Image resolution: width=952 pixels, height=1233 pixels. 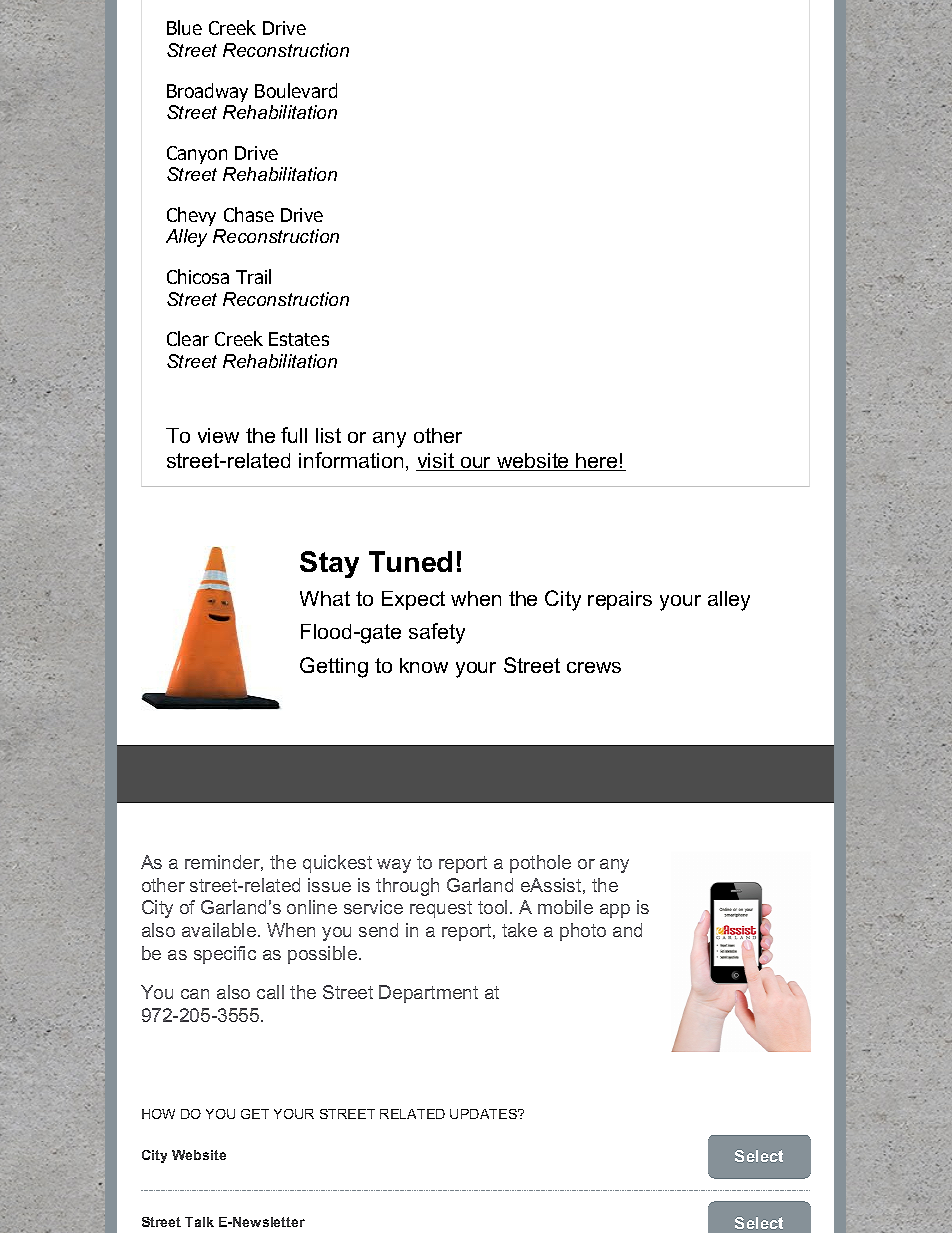 What do you see at coordinates (325, 598) in the screenshot?
I see `What` at bounding box center [325, 598].
